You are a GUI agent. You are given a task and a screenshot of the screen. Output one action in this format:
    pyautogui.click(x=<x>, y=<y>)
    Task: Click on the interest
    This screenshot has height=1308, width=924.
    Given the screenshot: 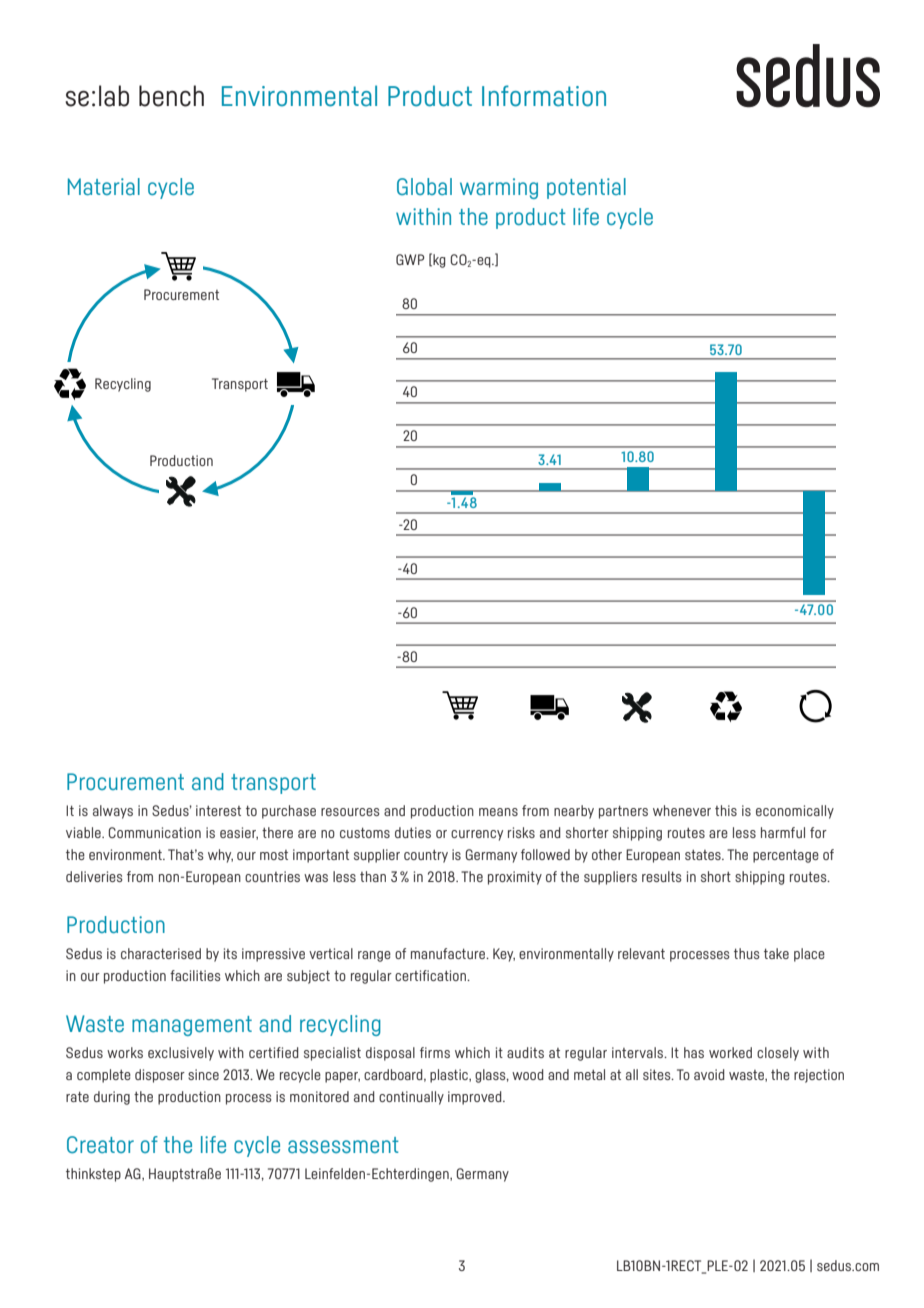 What is the action you would take?
    pyautogui.click(x=218, y=810)
